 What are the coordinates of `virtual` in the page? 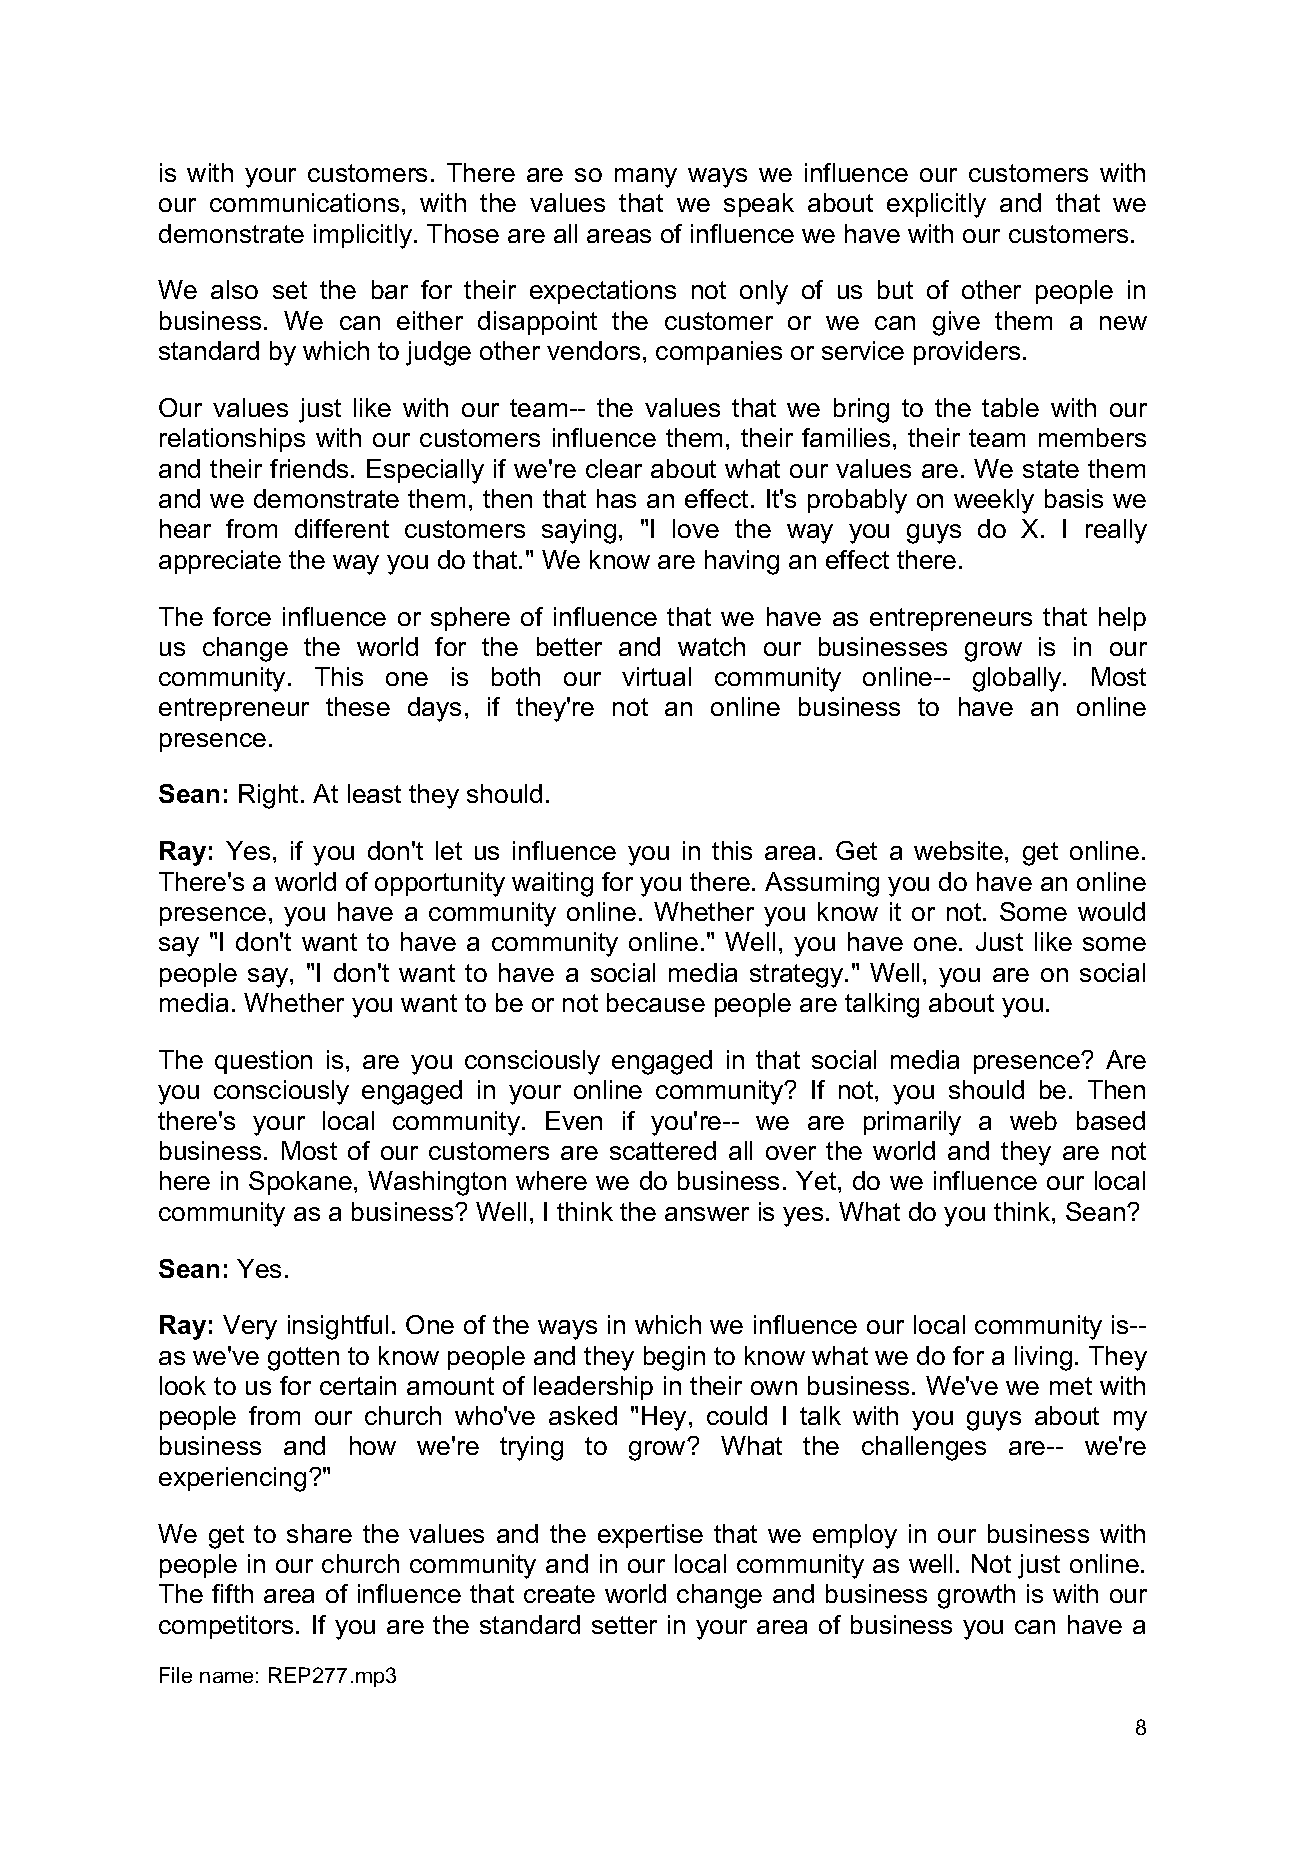 It's located at (656, 676).
